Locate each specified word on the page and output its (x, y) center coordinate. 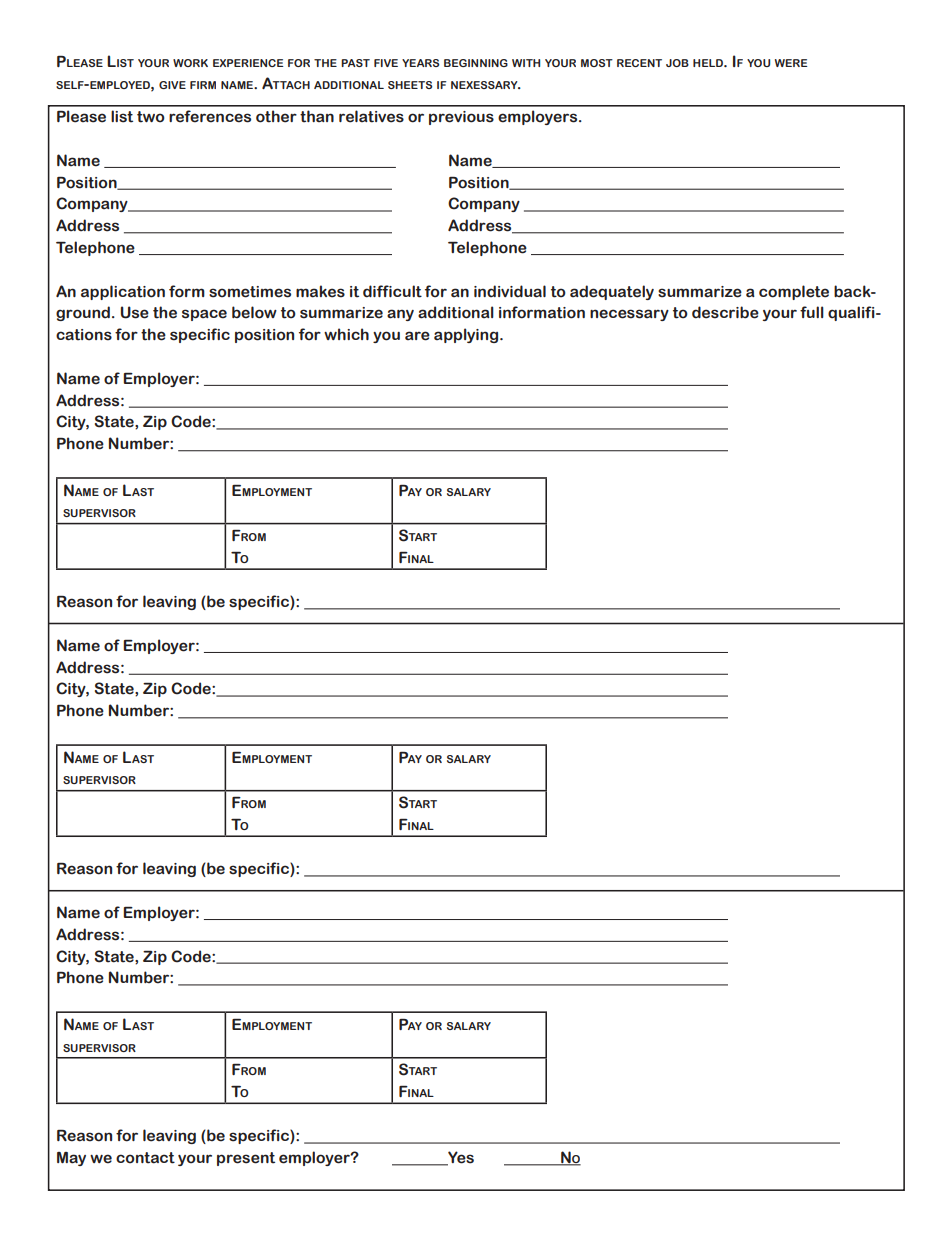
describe (725, 312)
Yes (460, 1158)
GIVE (172, 85)
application (123, 292)
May (71, 1159)
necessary (629, 315)
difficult (392, 291)
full (812, 312)
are (417, 336)
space (204, 315)
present (246, 1159)
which (346, 334)
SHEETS (410, 85)
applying (467, 335)
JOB (677, 63)
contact (145, 1158)
